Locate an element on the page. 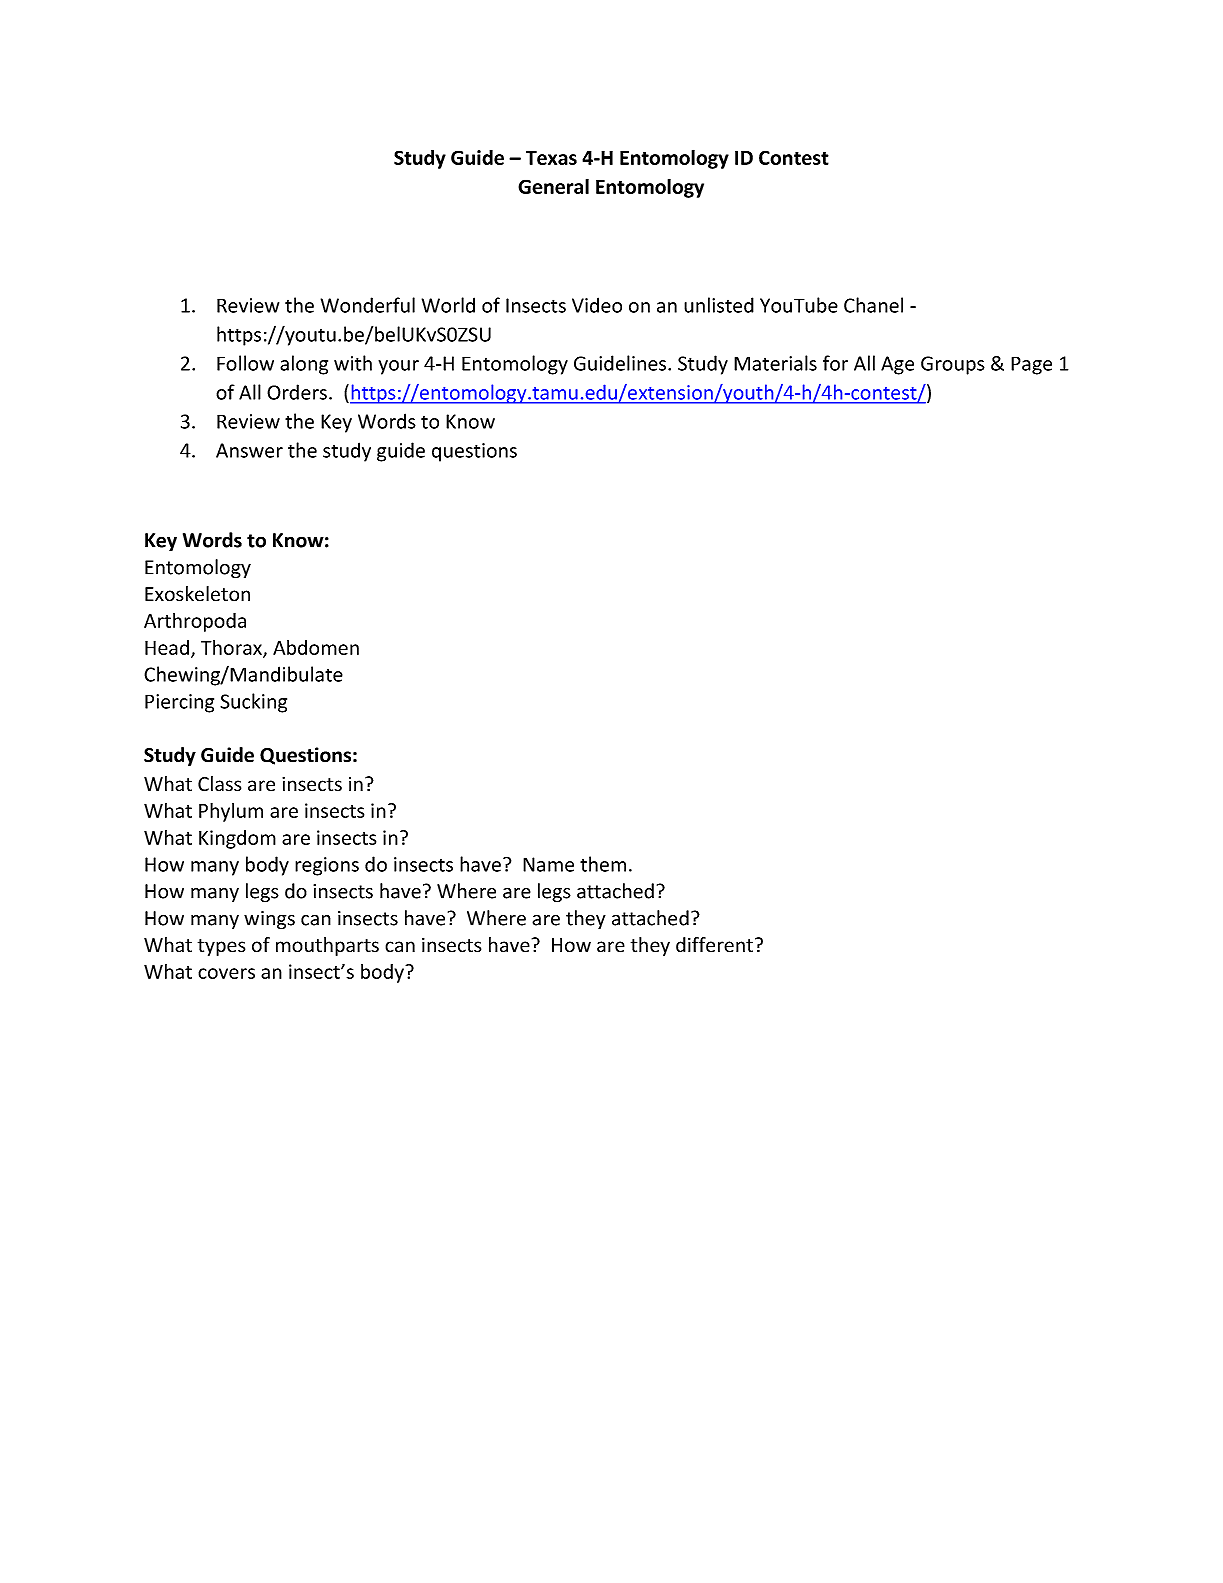 Image resolution: width=1223 pixels, height=1583 pixels. General is located at coordinates (553, 186).
